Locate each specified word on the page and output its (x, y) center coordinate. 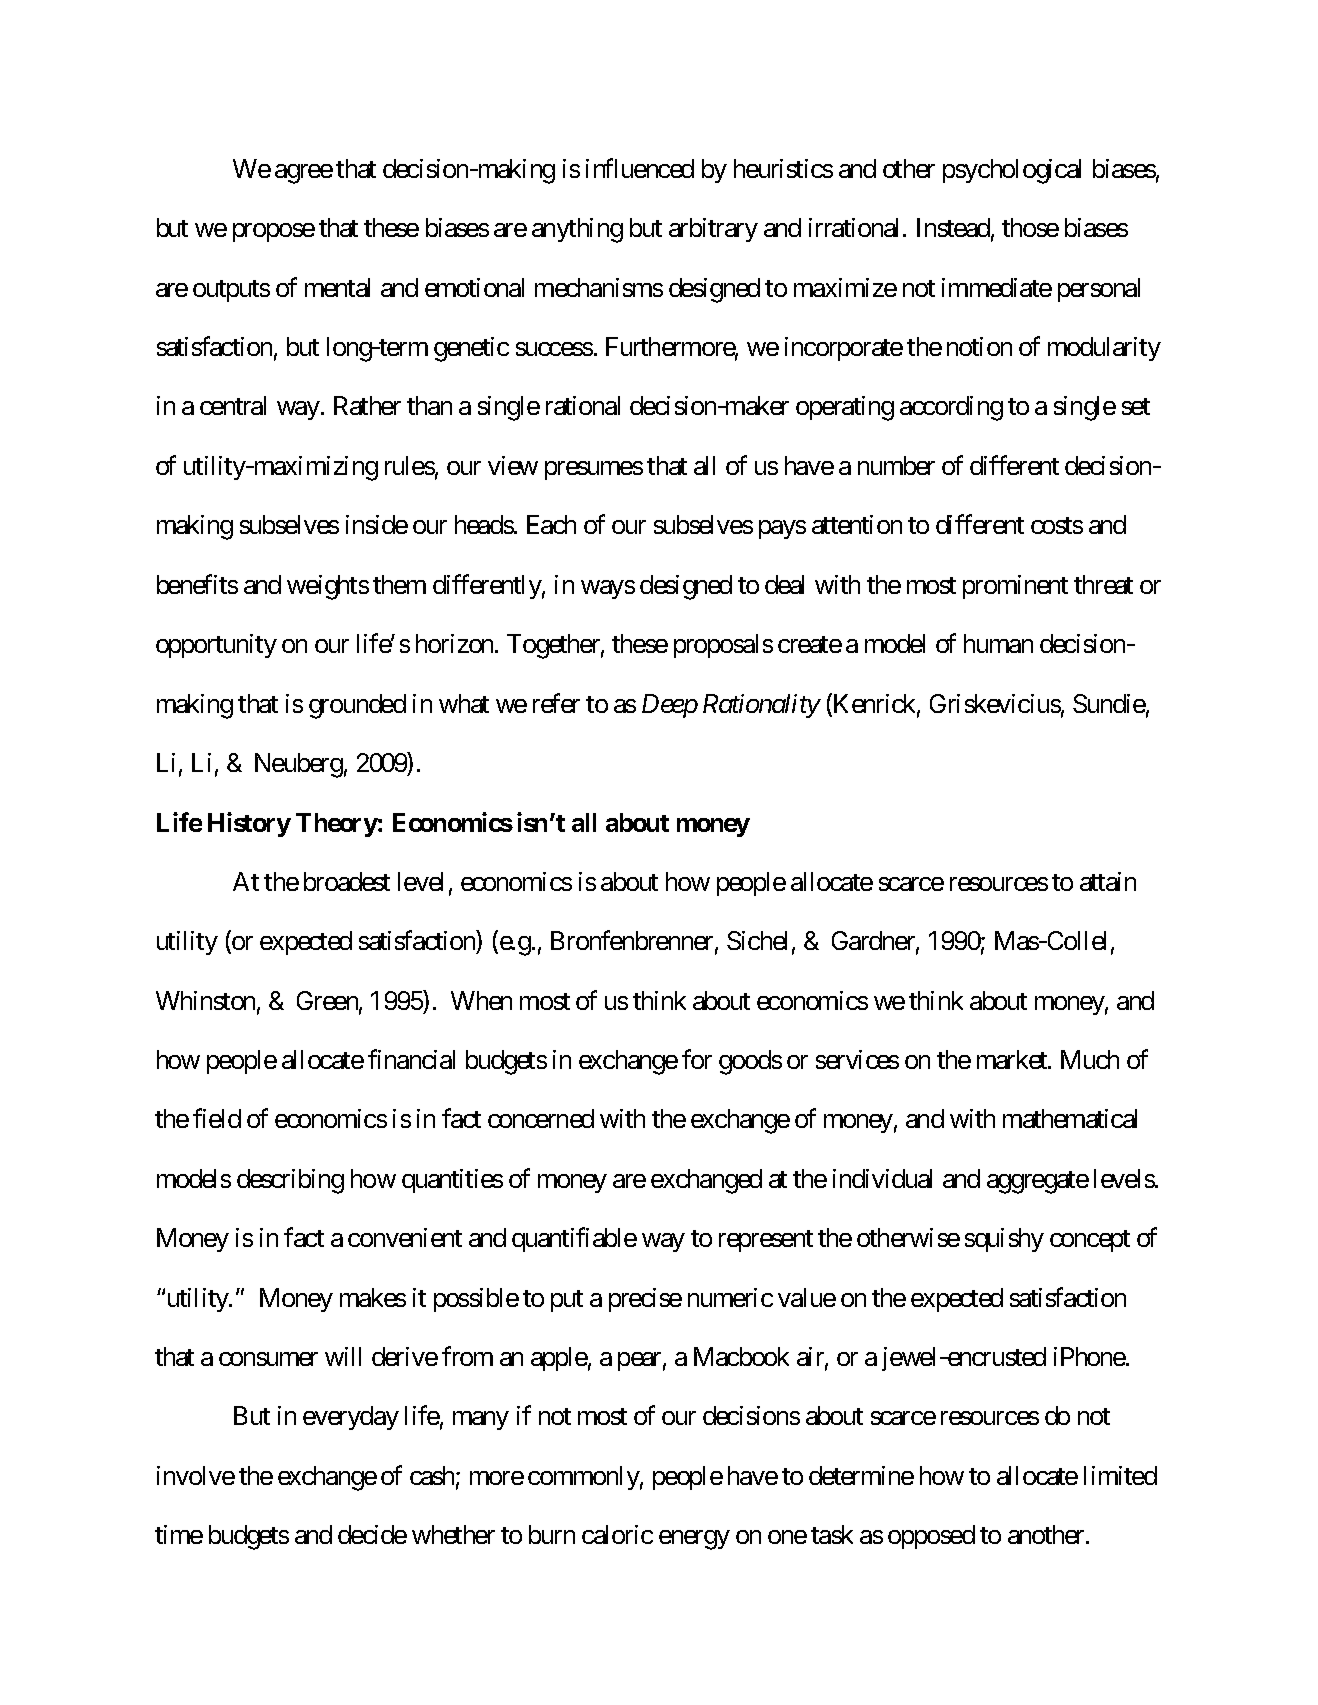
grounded (357, 706)
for (697, 1059)
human (998, 643)
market (1013, 1059)
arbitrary (713, 230)
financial (411, 1059)
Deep (670, 706)
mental (337, 287)
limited (1120, 1475)
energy (694, 1540)
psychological (1012, 171)
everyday (351, 1418)
